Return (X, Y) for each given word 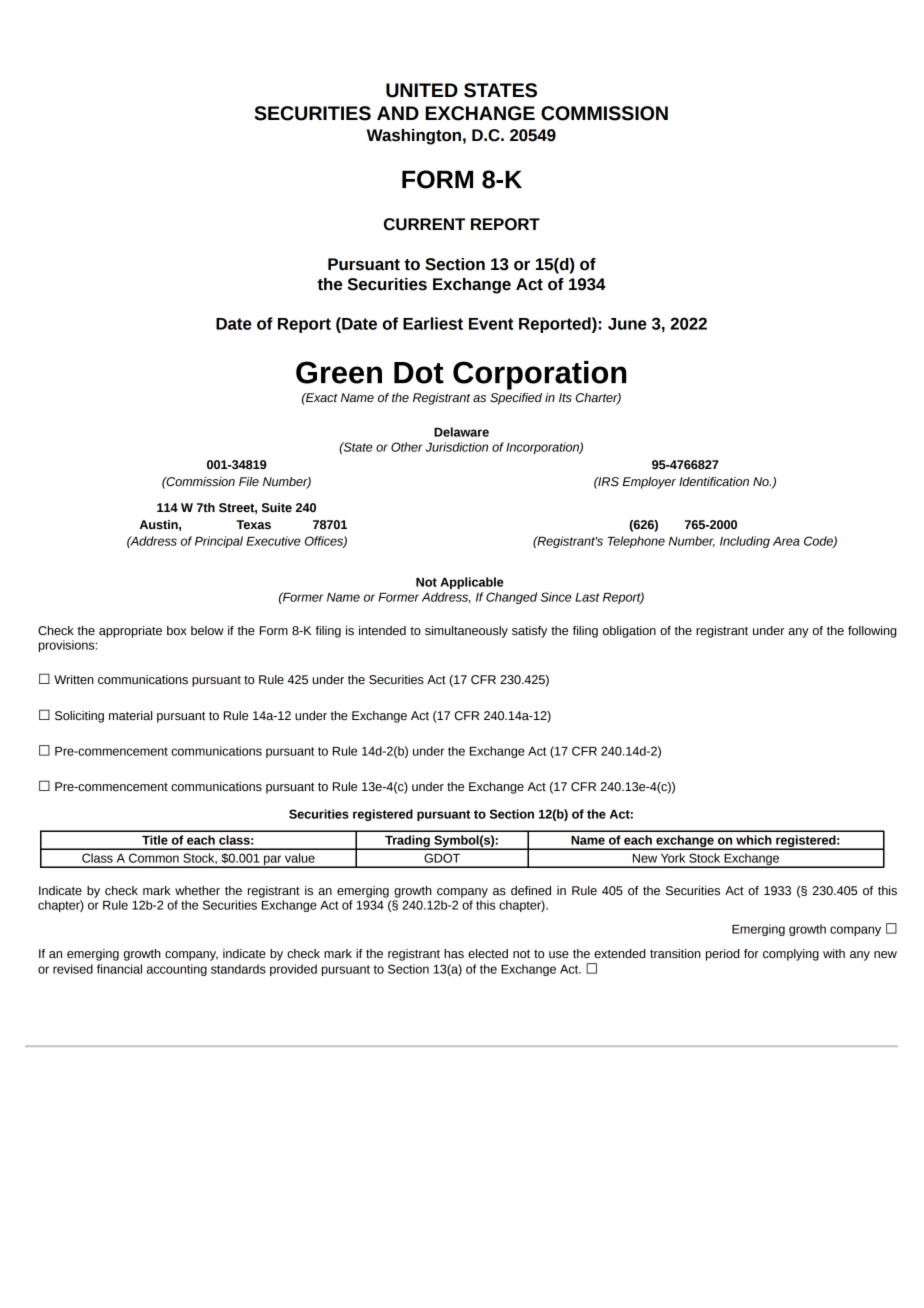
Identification (714, 482)
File (249, 481)
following (872, 632)
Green (339, 372)
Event (491, 324)
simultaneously (466, 632)
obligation (629, 632)
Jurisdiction (457, 447)
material (130, 716)
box (177, 630)
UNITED (422, 90)
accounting (177, 970)
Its (565, 397)
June (627, 324)
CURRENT (424, 224)
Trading (407, 842)
